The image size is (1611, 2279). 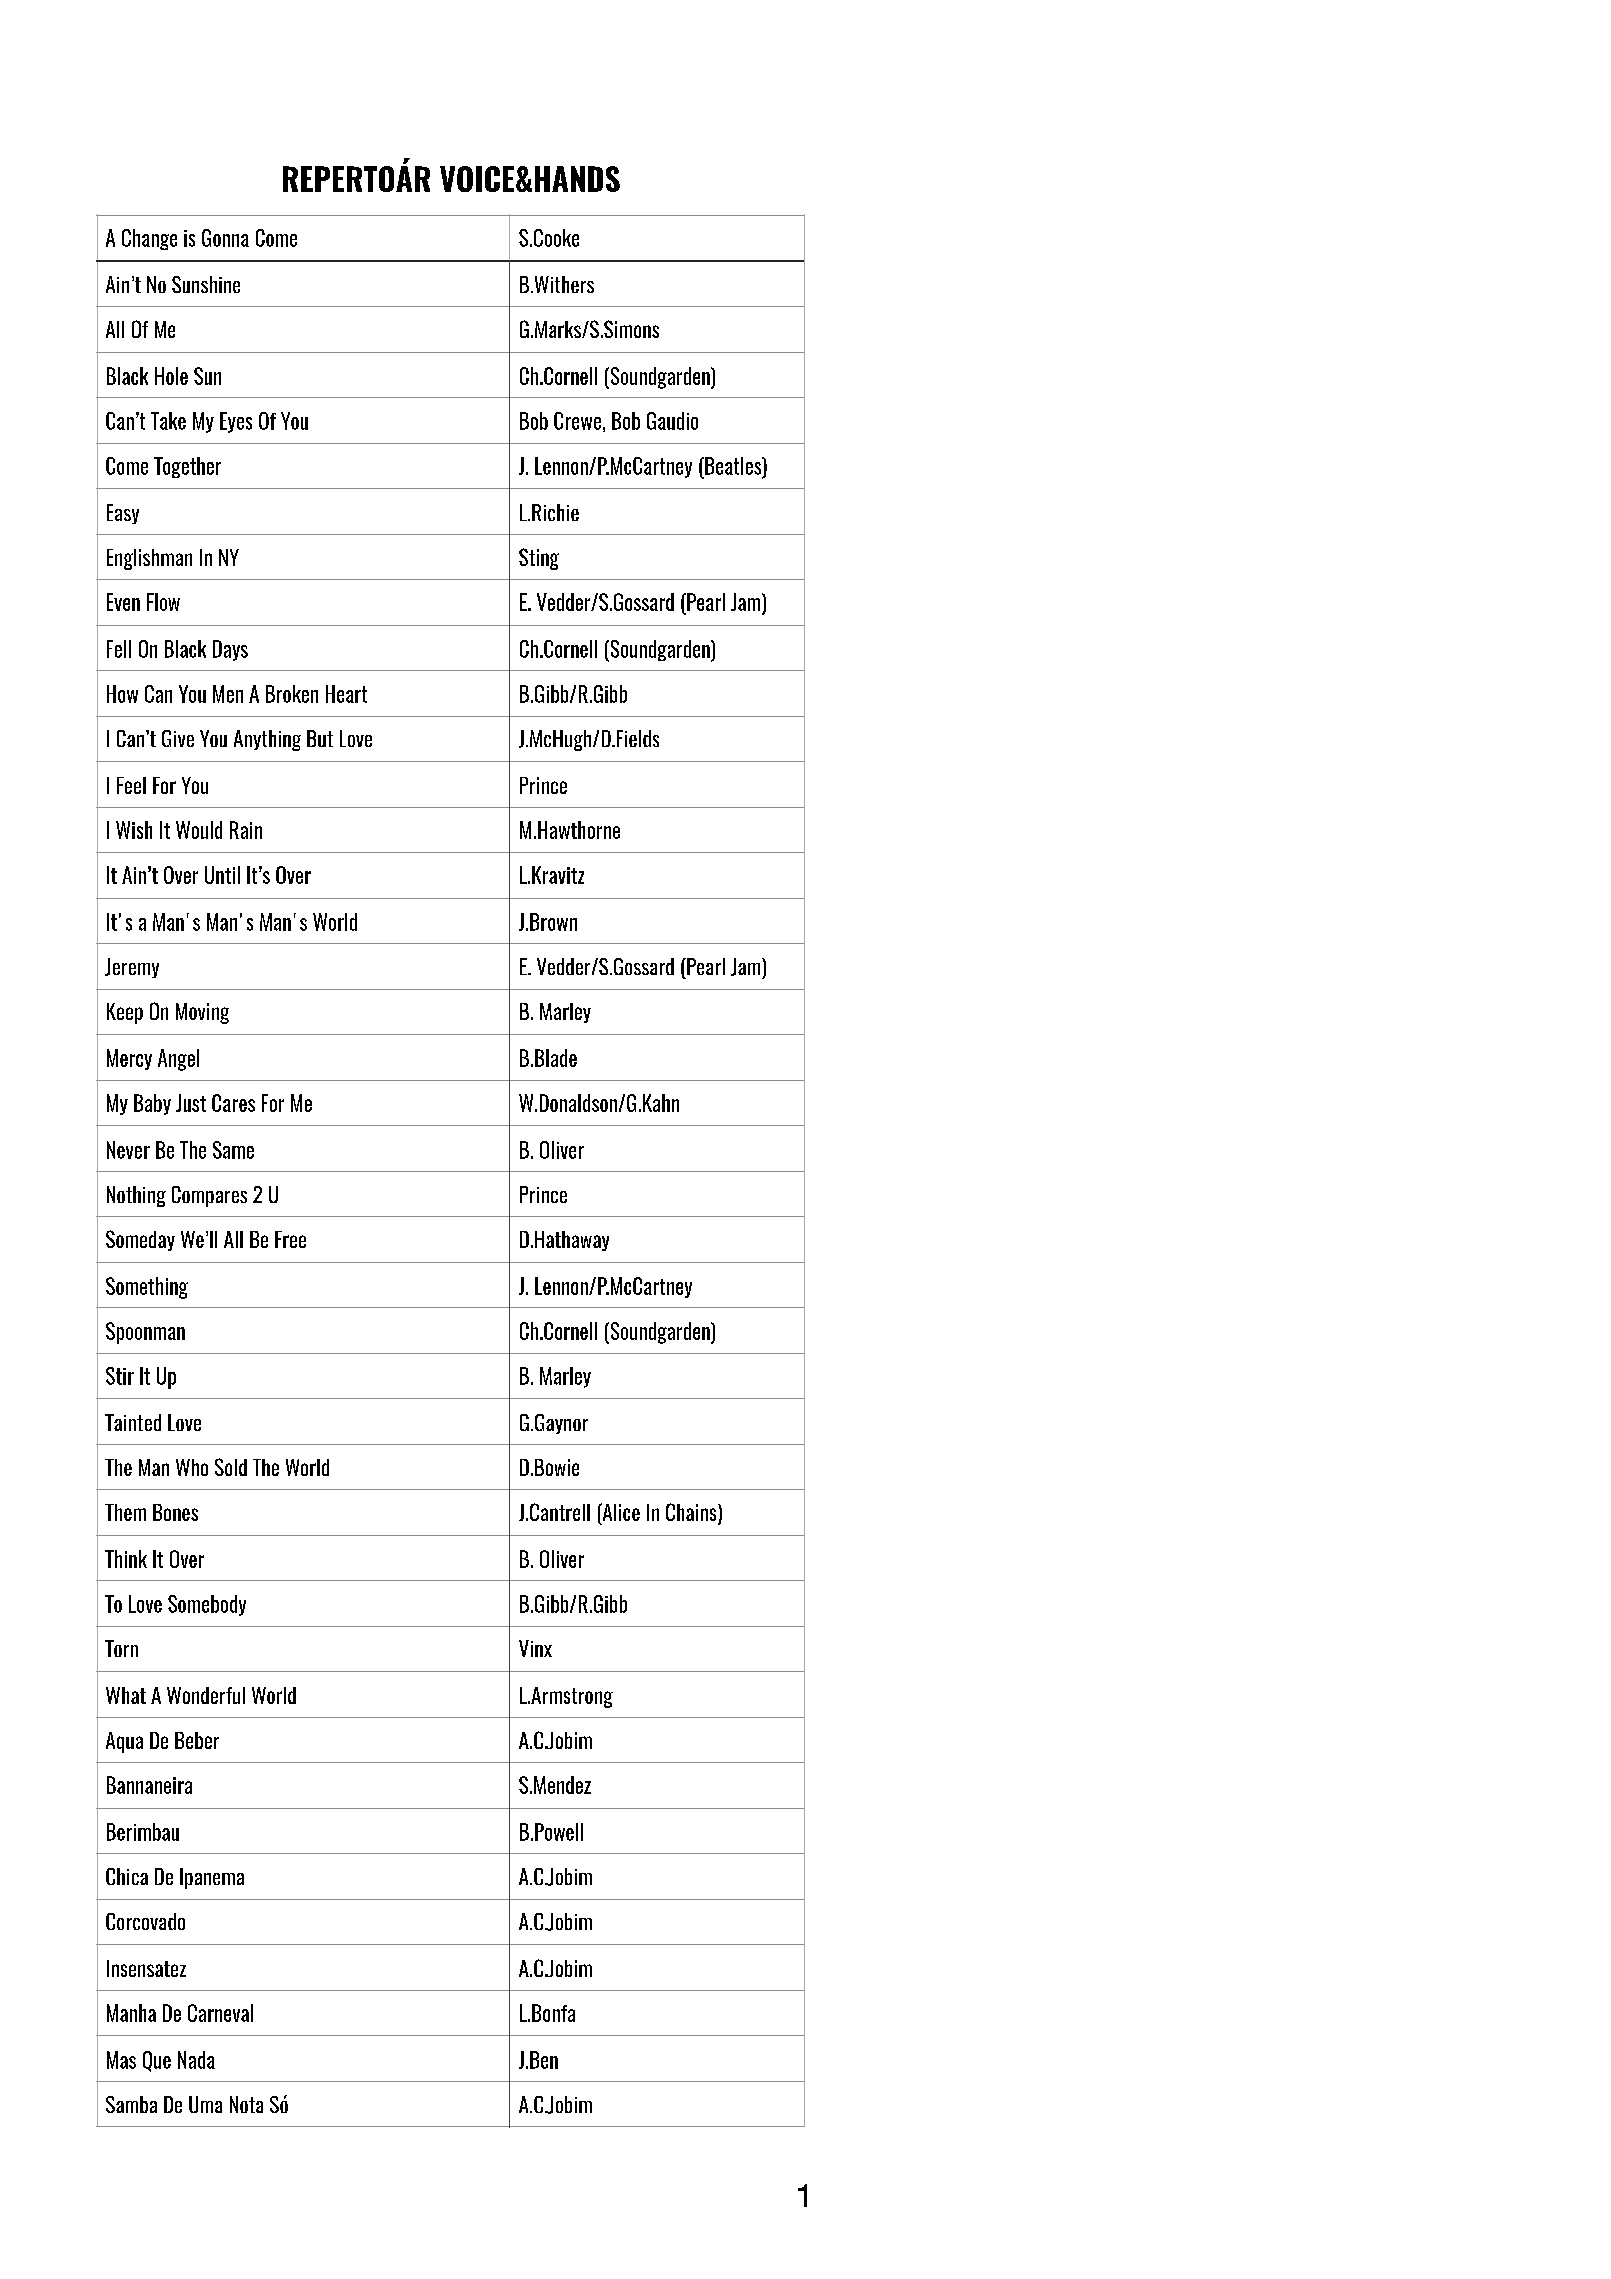 I want to click on Who, so click(x=192, y=1467).
